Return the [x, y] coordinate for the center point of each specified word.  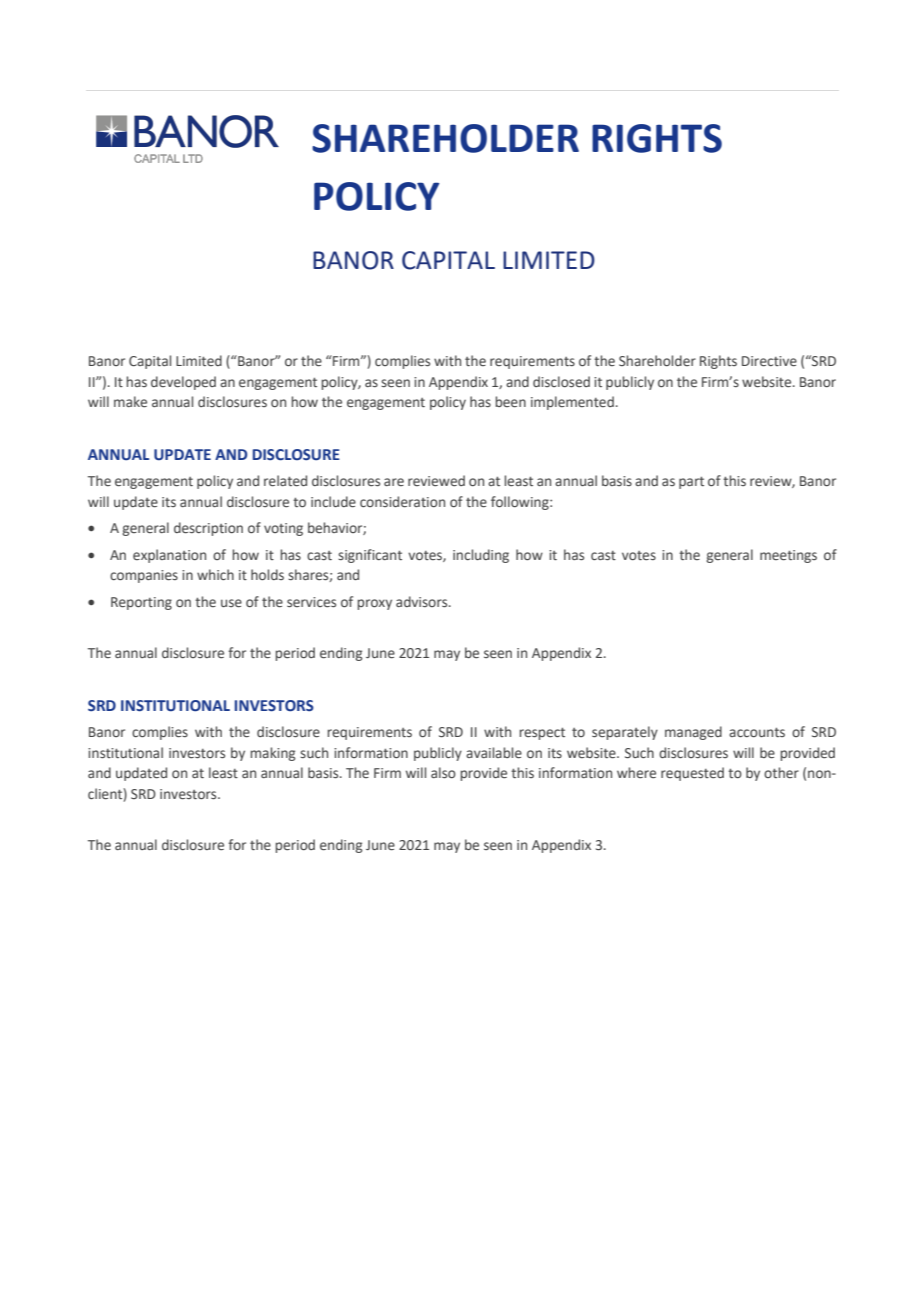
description [208, 529]
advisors [423, 601]
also [443, 772]
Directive [769, 361]
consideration [402, 502]
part [691, 483]
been [510, 402]
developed [183, 383]
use [231, 603]
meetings [788, 556]
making [272, 754]
